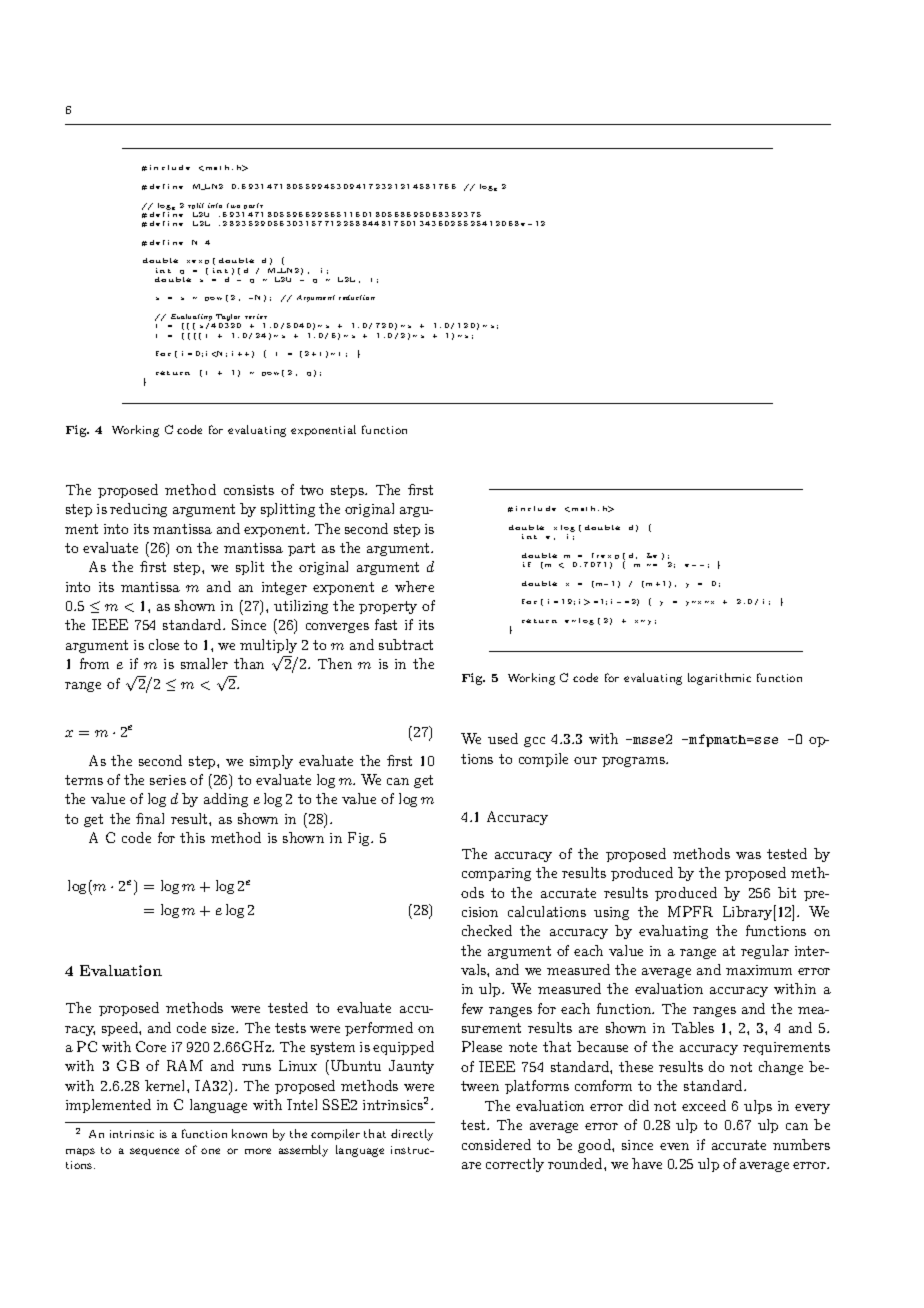  What do you see at coordinates (414, 586) in the page?
I see `where` at bounding box center [414, 586].
